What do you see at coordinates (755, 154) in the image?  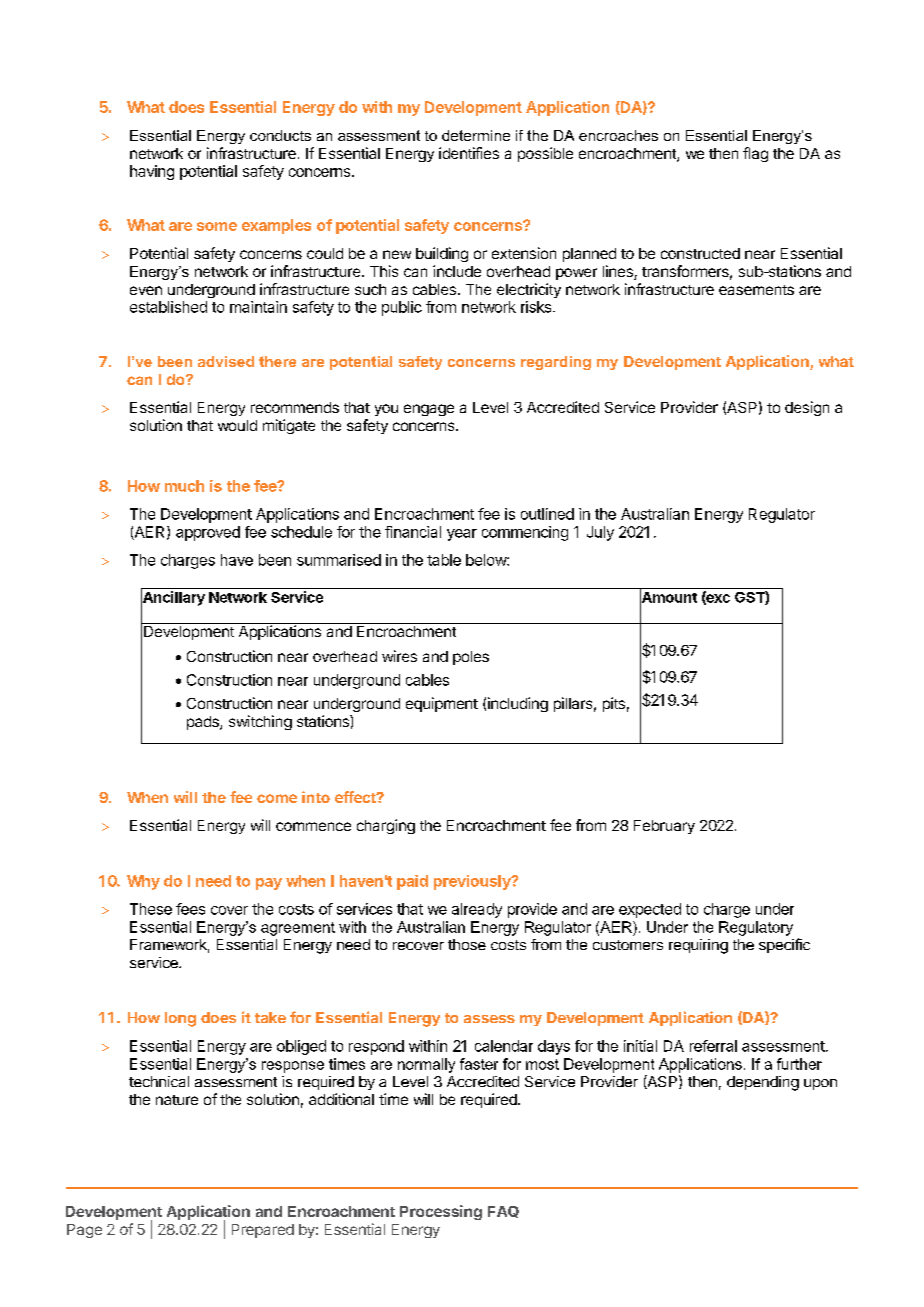 I see `flag` at bounding box center [755, 154].
